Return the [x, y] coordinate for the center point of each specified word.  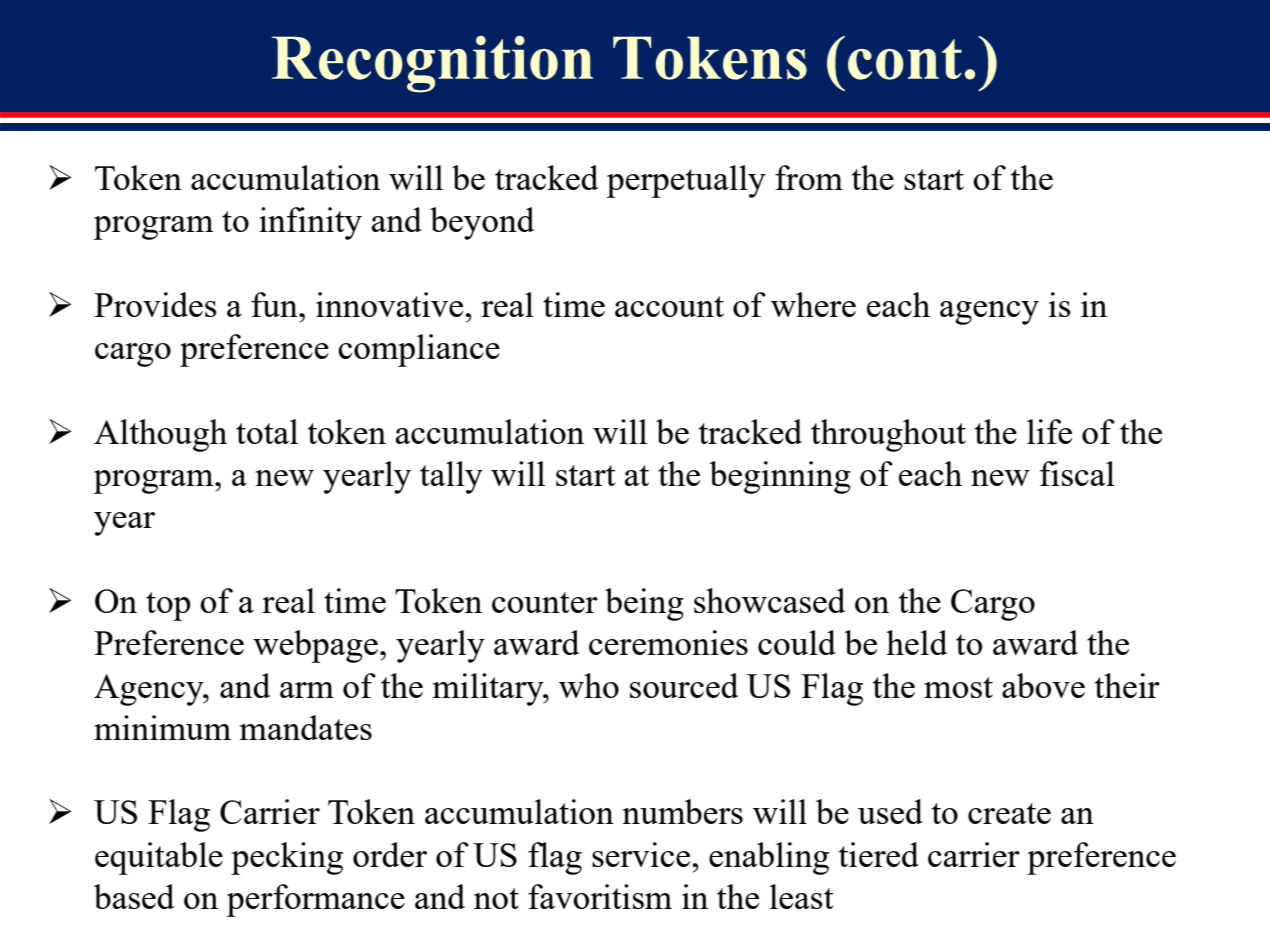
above [1043, 685]
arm [307, 690]
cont [905, 59]
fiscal [1077, 473]
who [589, 685]
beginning [780, 477]
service [641, 854]
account [669, 306]
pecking [287, 858]
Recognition [433, 64]
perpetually [686, 181]
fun [275, 304]
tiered [879, 854]
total [267, 431]
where [813, 304]
